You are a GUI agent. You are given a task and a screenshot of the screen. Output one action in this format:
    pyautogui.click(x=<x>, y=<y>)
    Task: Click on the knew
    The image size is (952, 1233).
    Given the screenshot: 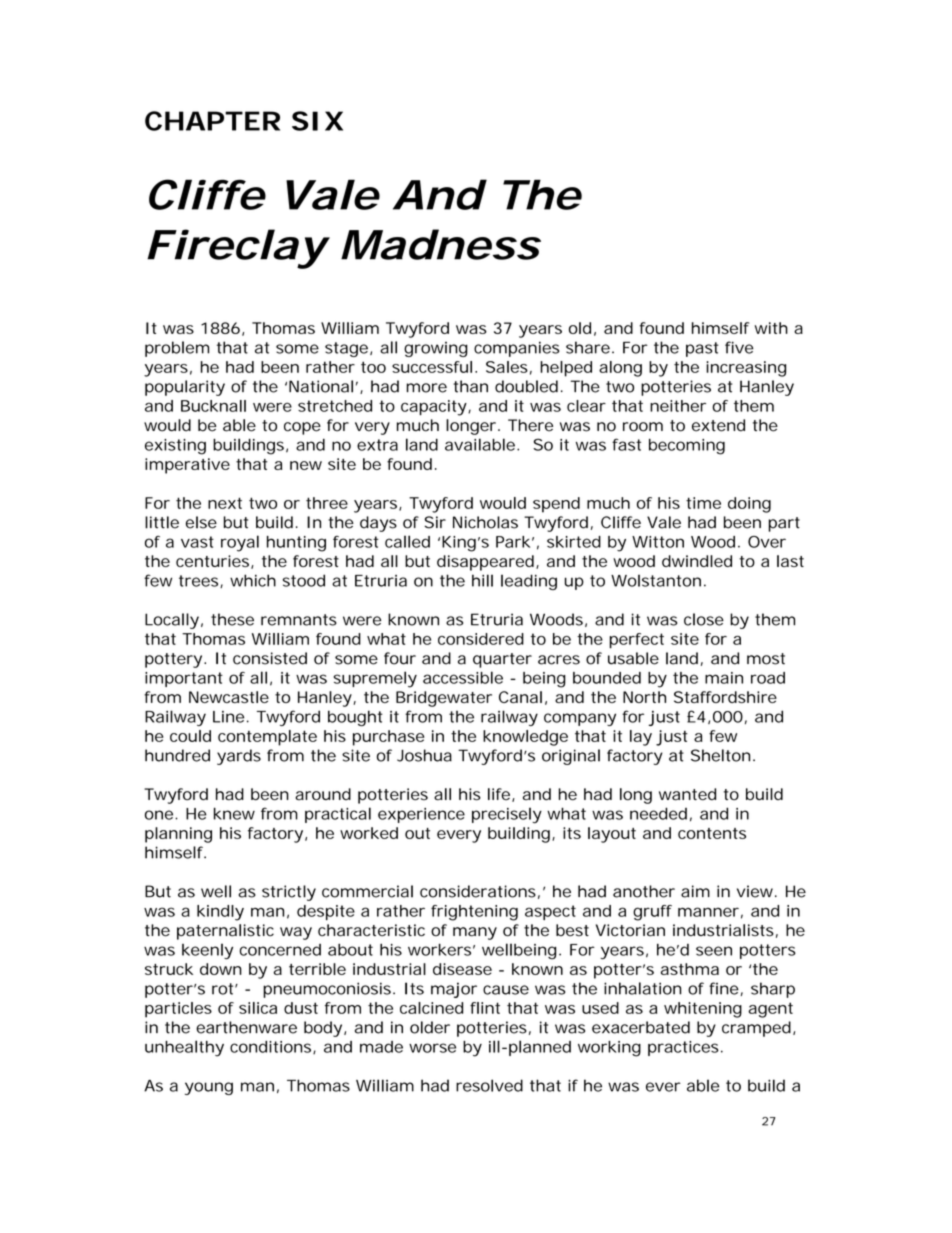 What is the action you would take?
    pyautogui.click(x=234, y=813)
